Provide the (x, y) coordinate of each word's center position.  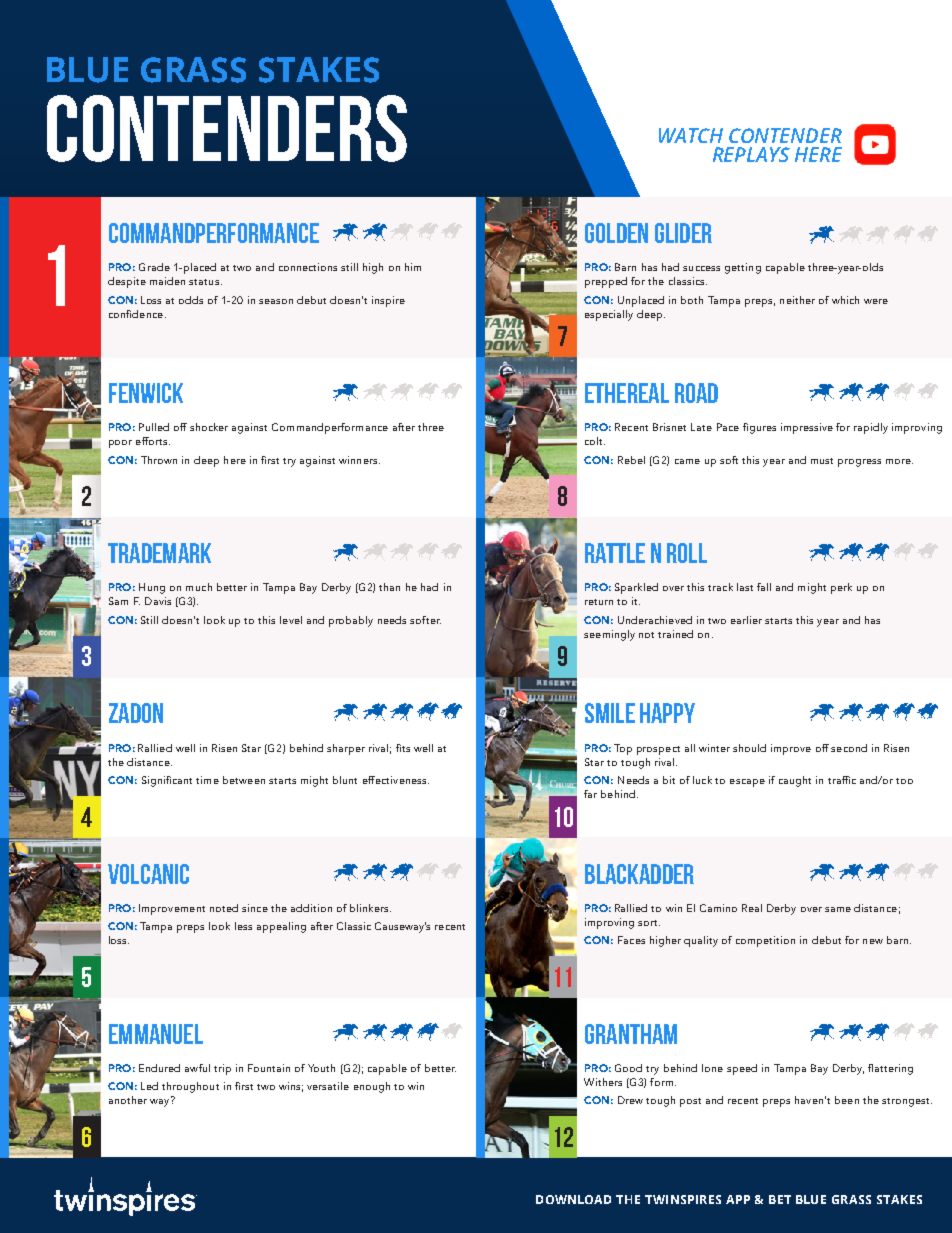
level (291, 620)
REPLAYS (751, 154)
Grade (154, 267)
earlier (746, 620)
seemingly (609, 635)
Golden (616, 233)
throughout (190, 1087)
